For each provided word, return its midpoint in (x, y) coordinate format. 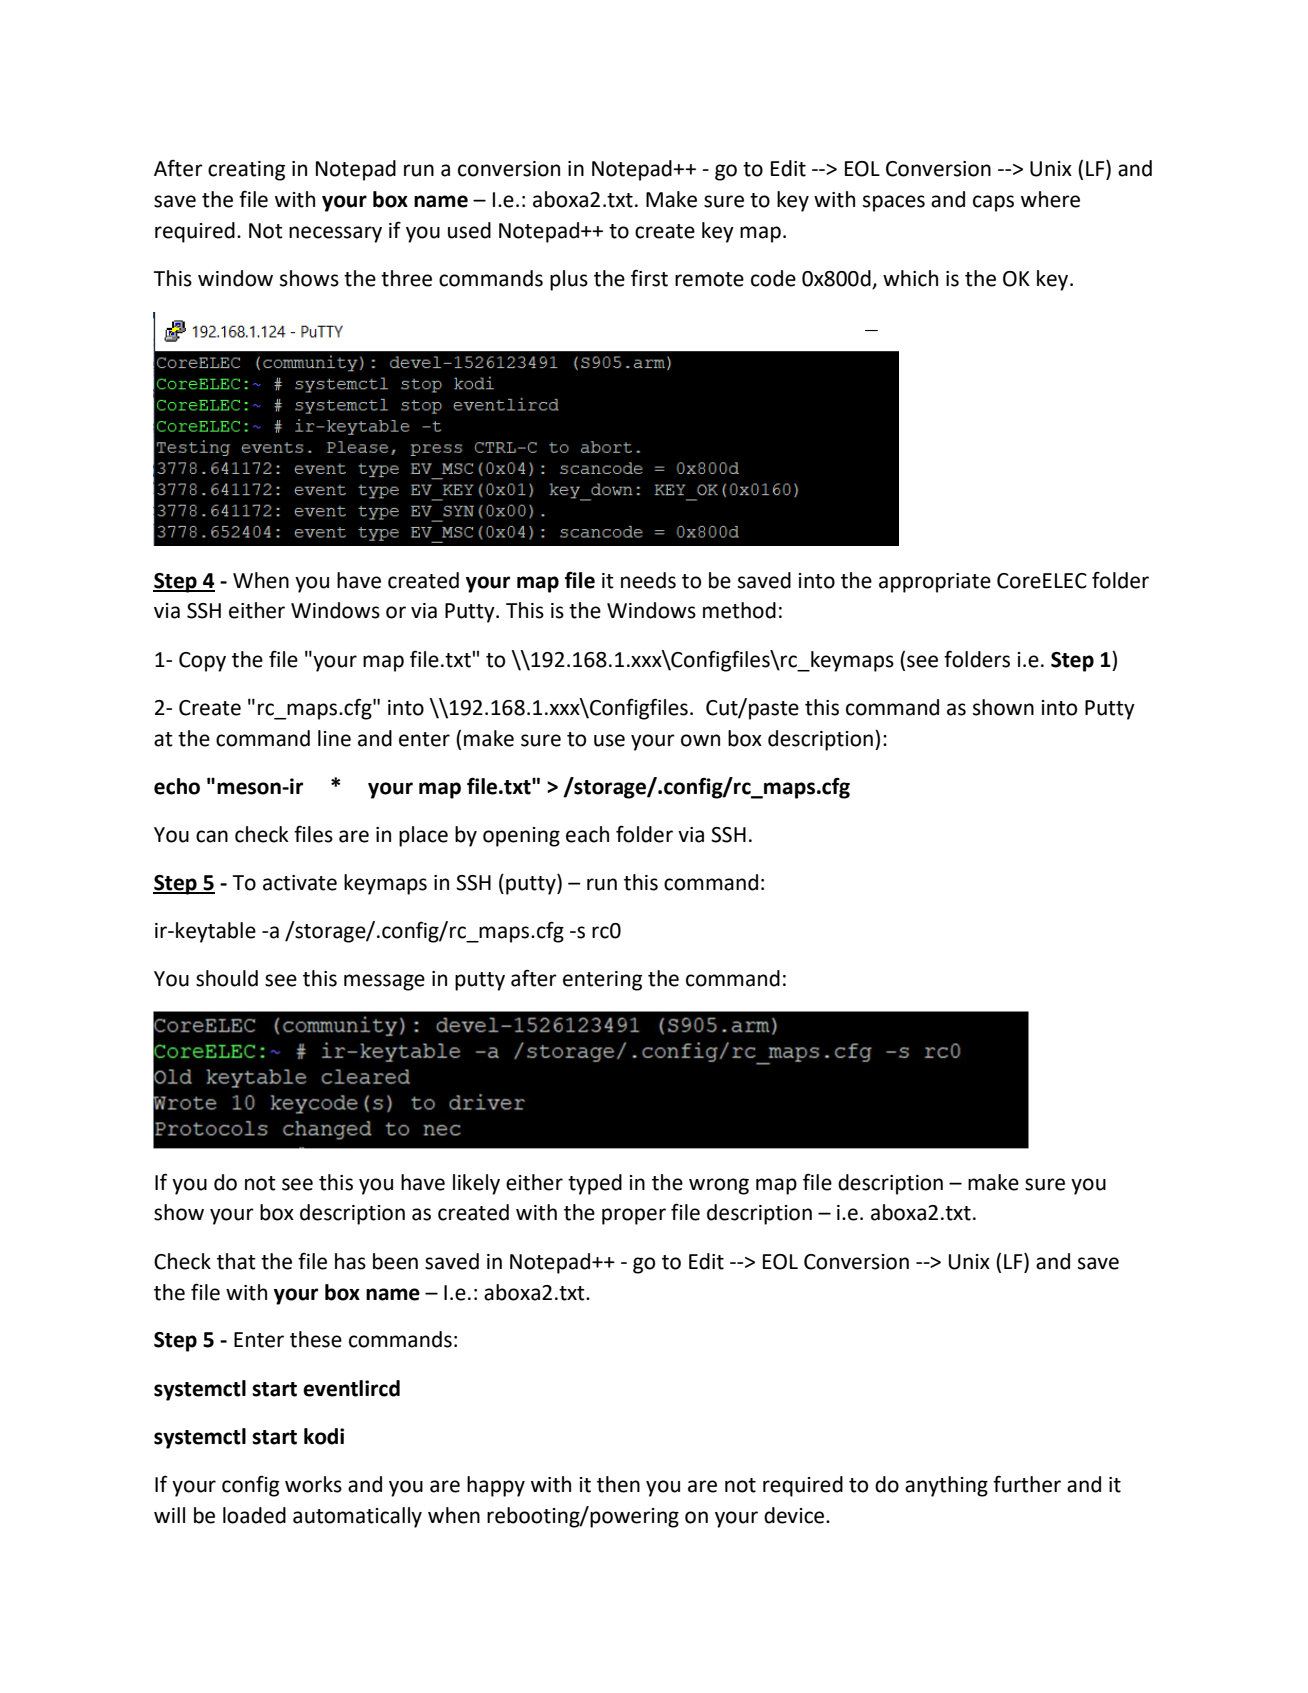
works (313, 1484)
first (649, 278)
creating (246, 171)
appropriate (935, 583)
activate (300, 883)
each (587, 834)
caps (993, 203)
